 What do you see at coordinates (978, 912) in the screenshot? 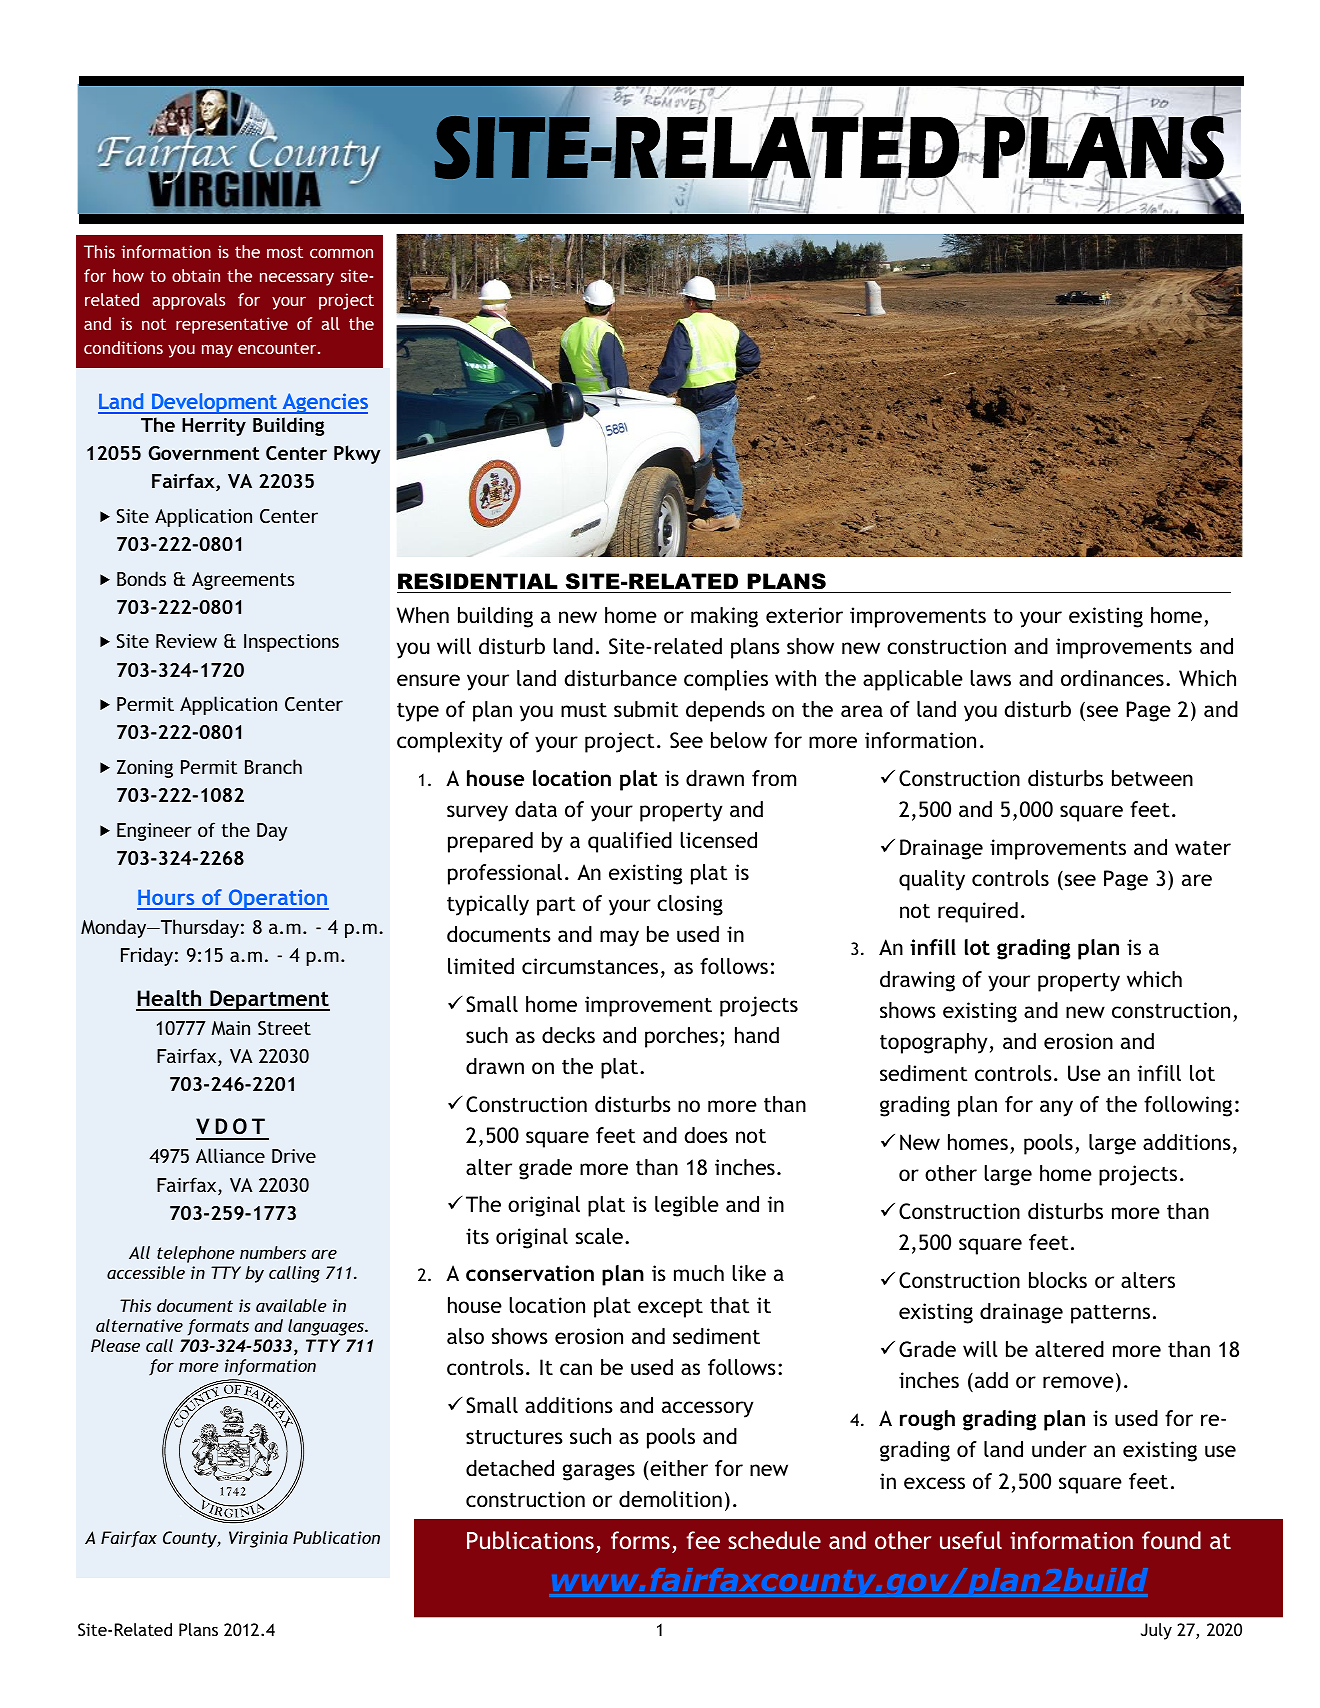
I see `required` at bounding box center [978, 912].
